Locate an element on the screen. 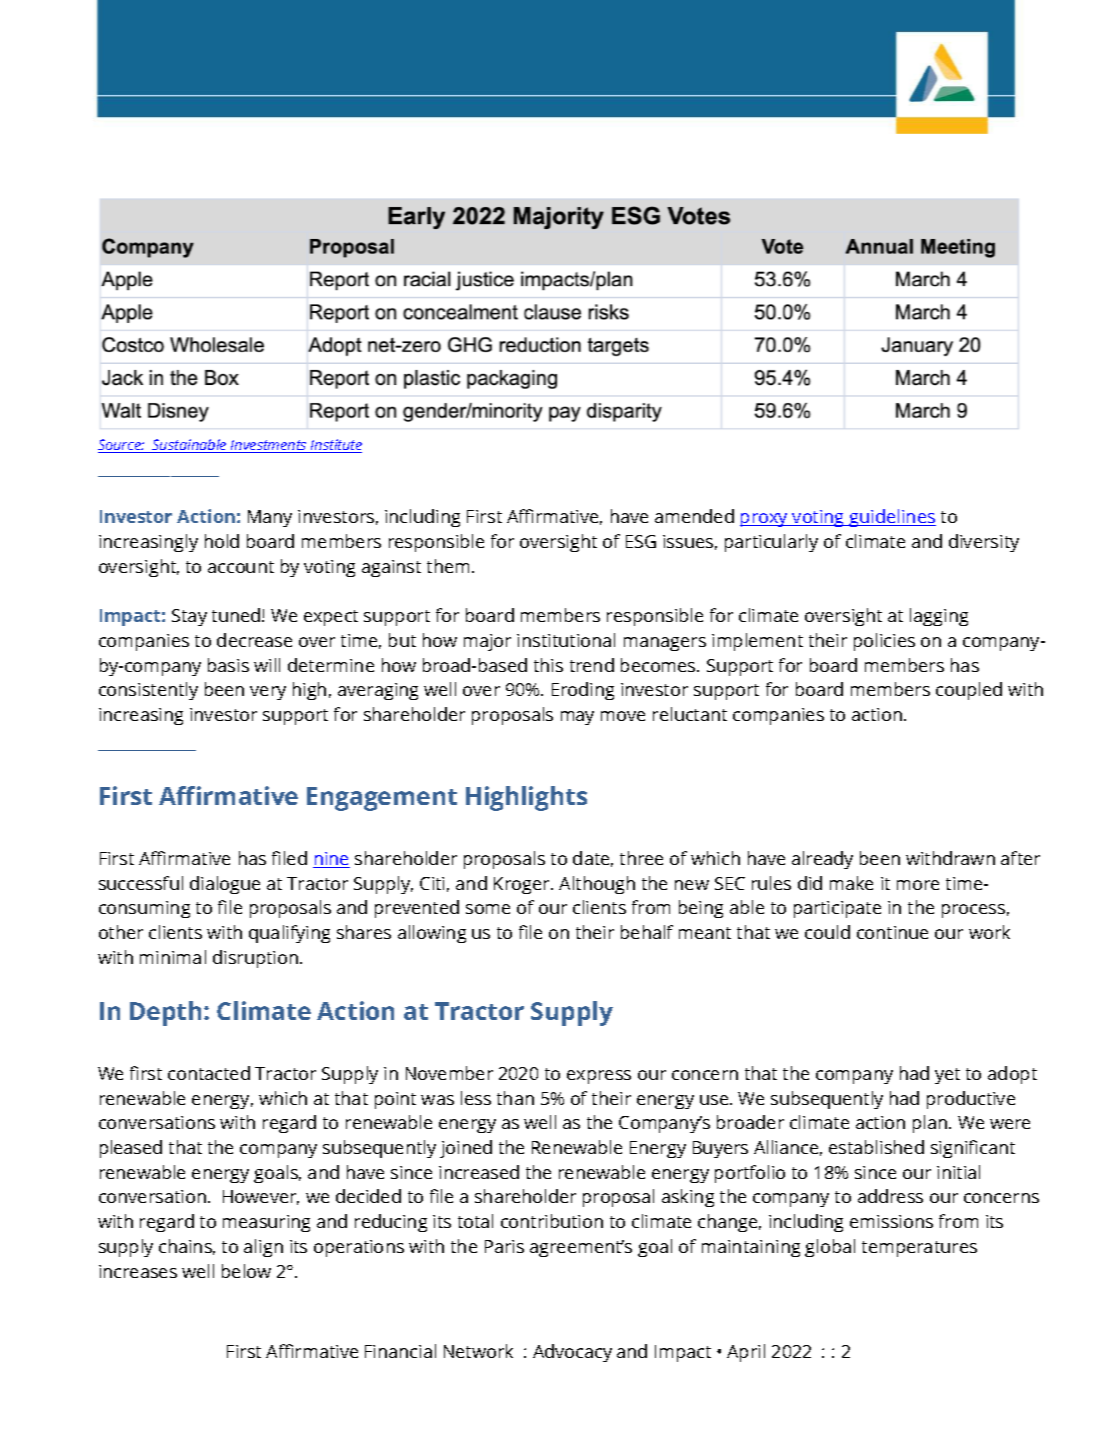 The height and width of the screenshot is (1438, 1111). Investments is located at coordinates (269, 446).
